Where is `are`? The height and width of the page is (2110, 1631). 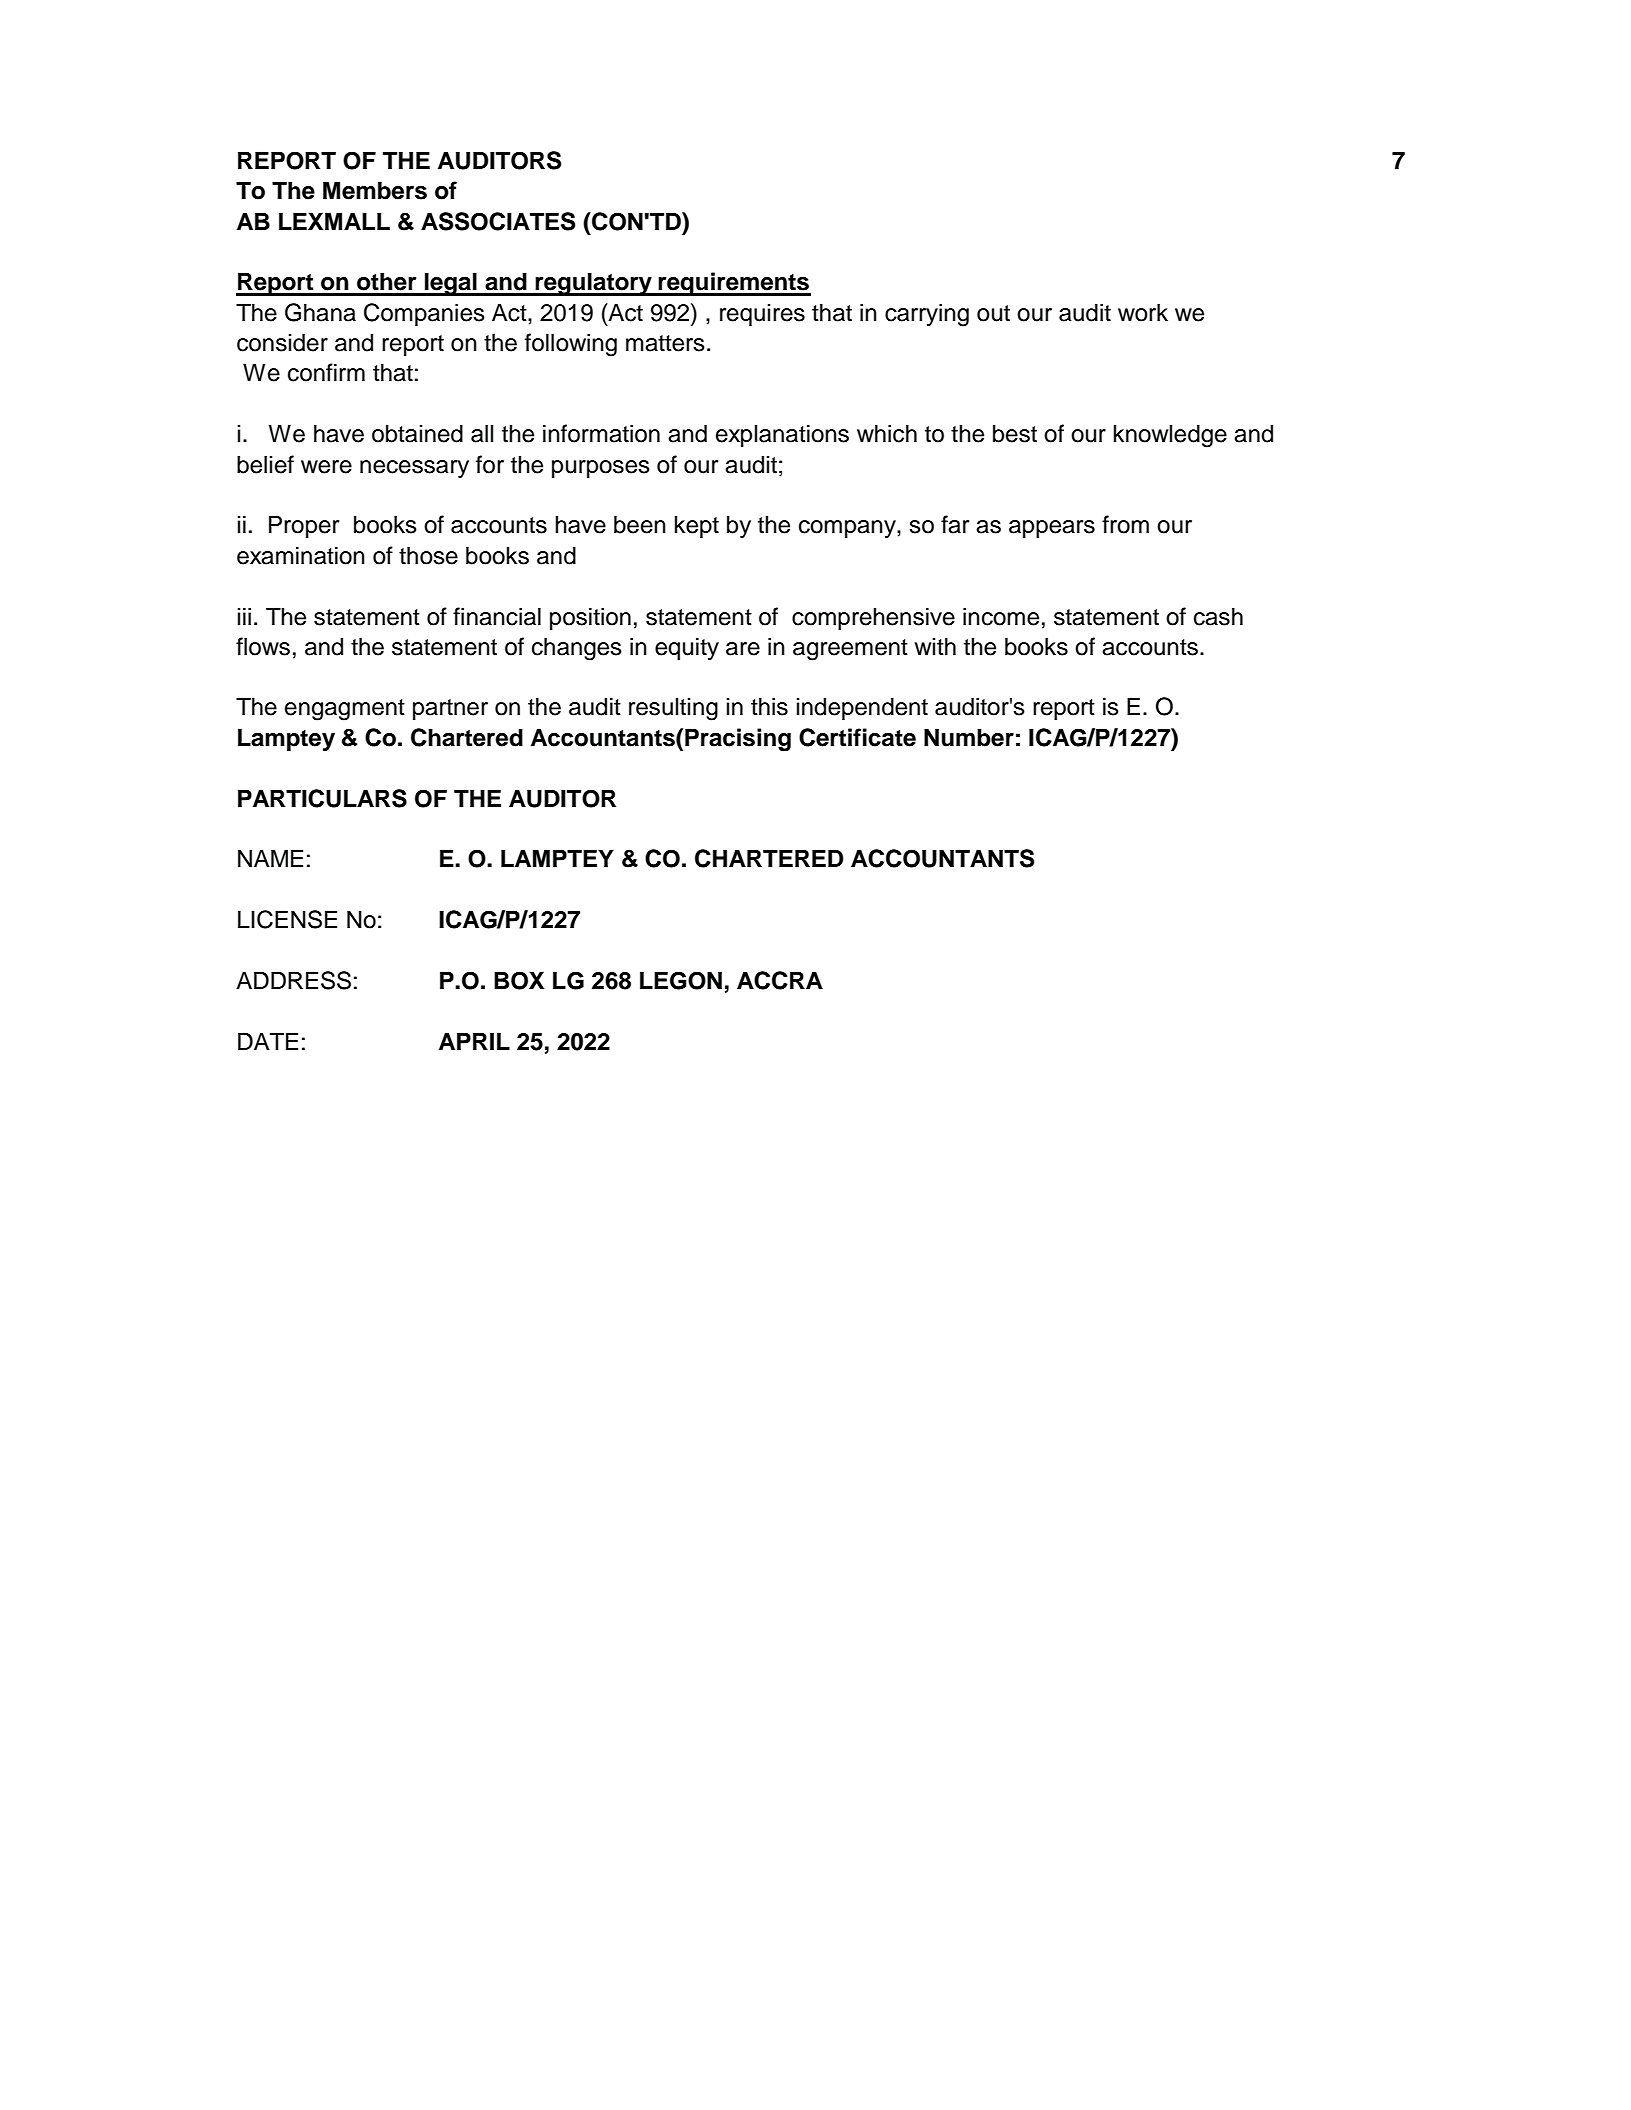
are is located at coordinates (743, 649).
